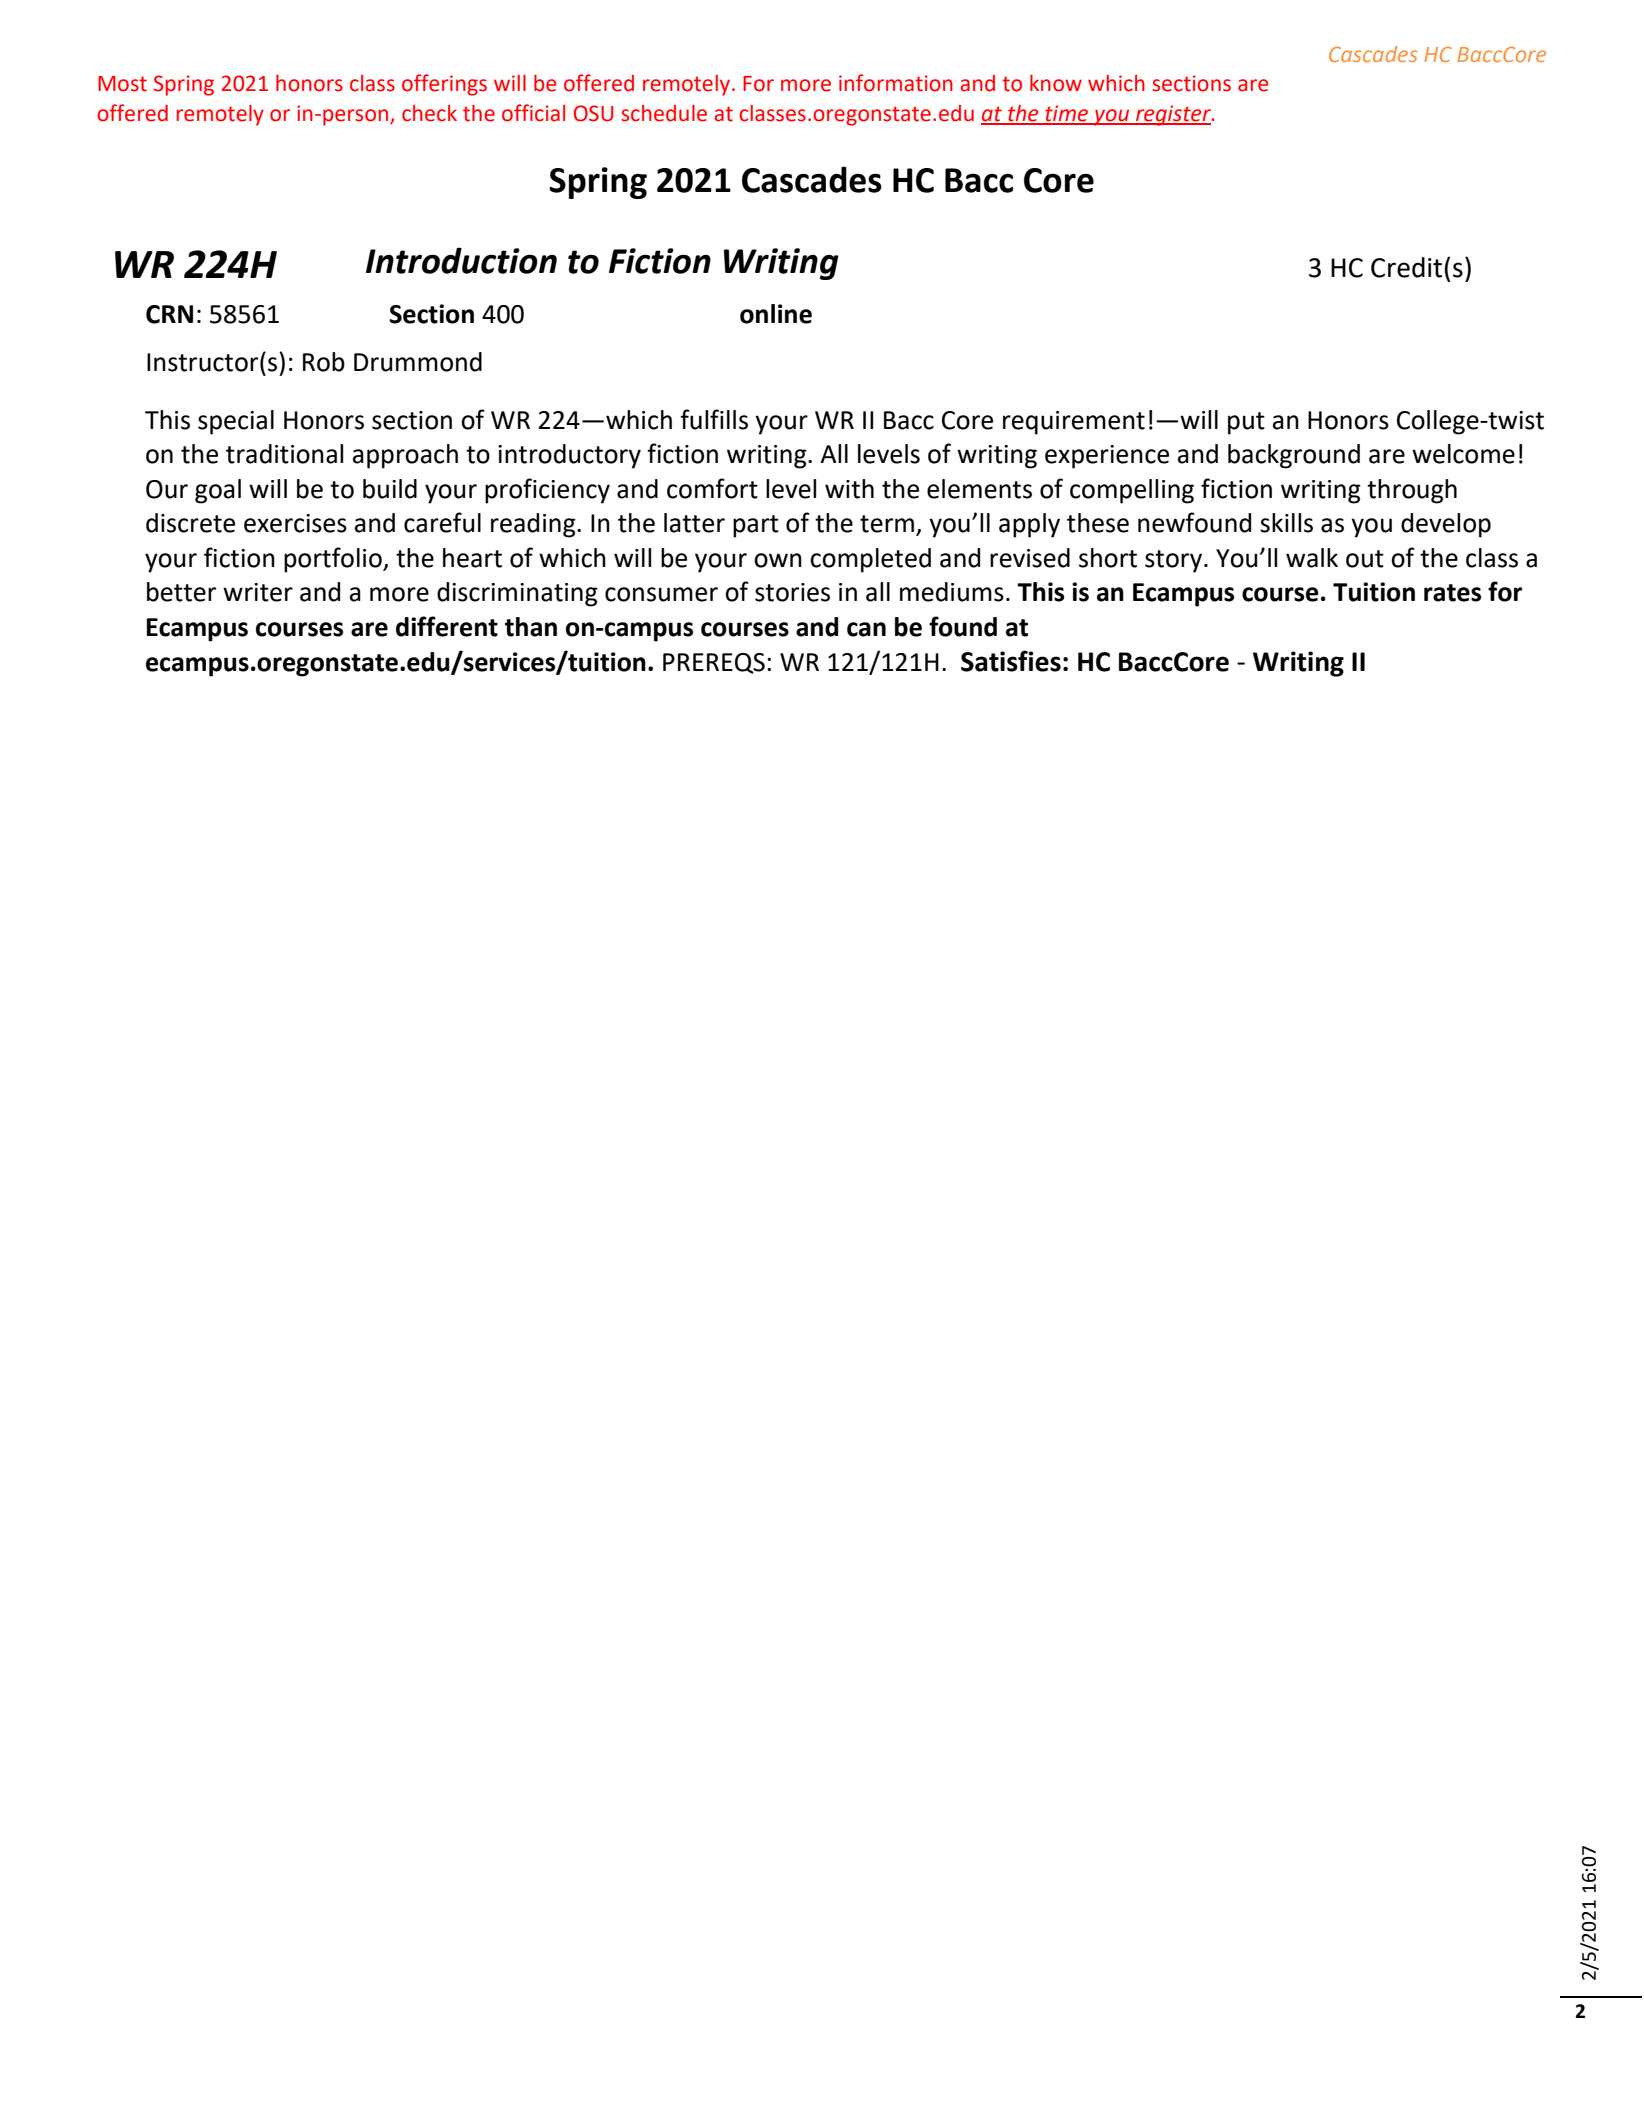  Describe the element at coordinates (447, 626) in the screenshot. I see `different` at that location.
